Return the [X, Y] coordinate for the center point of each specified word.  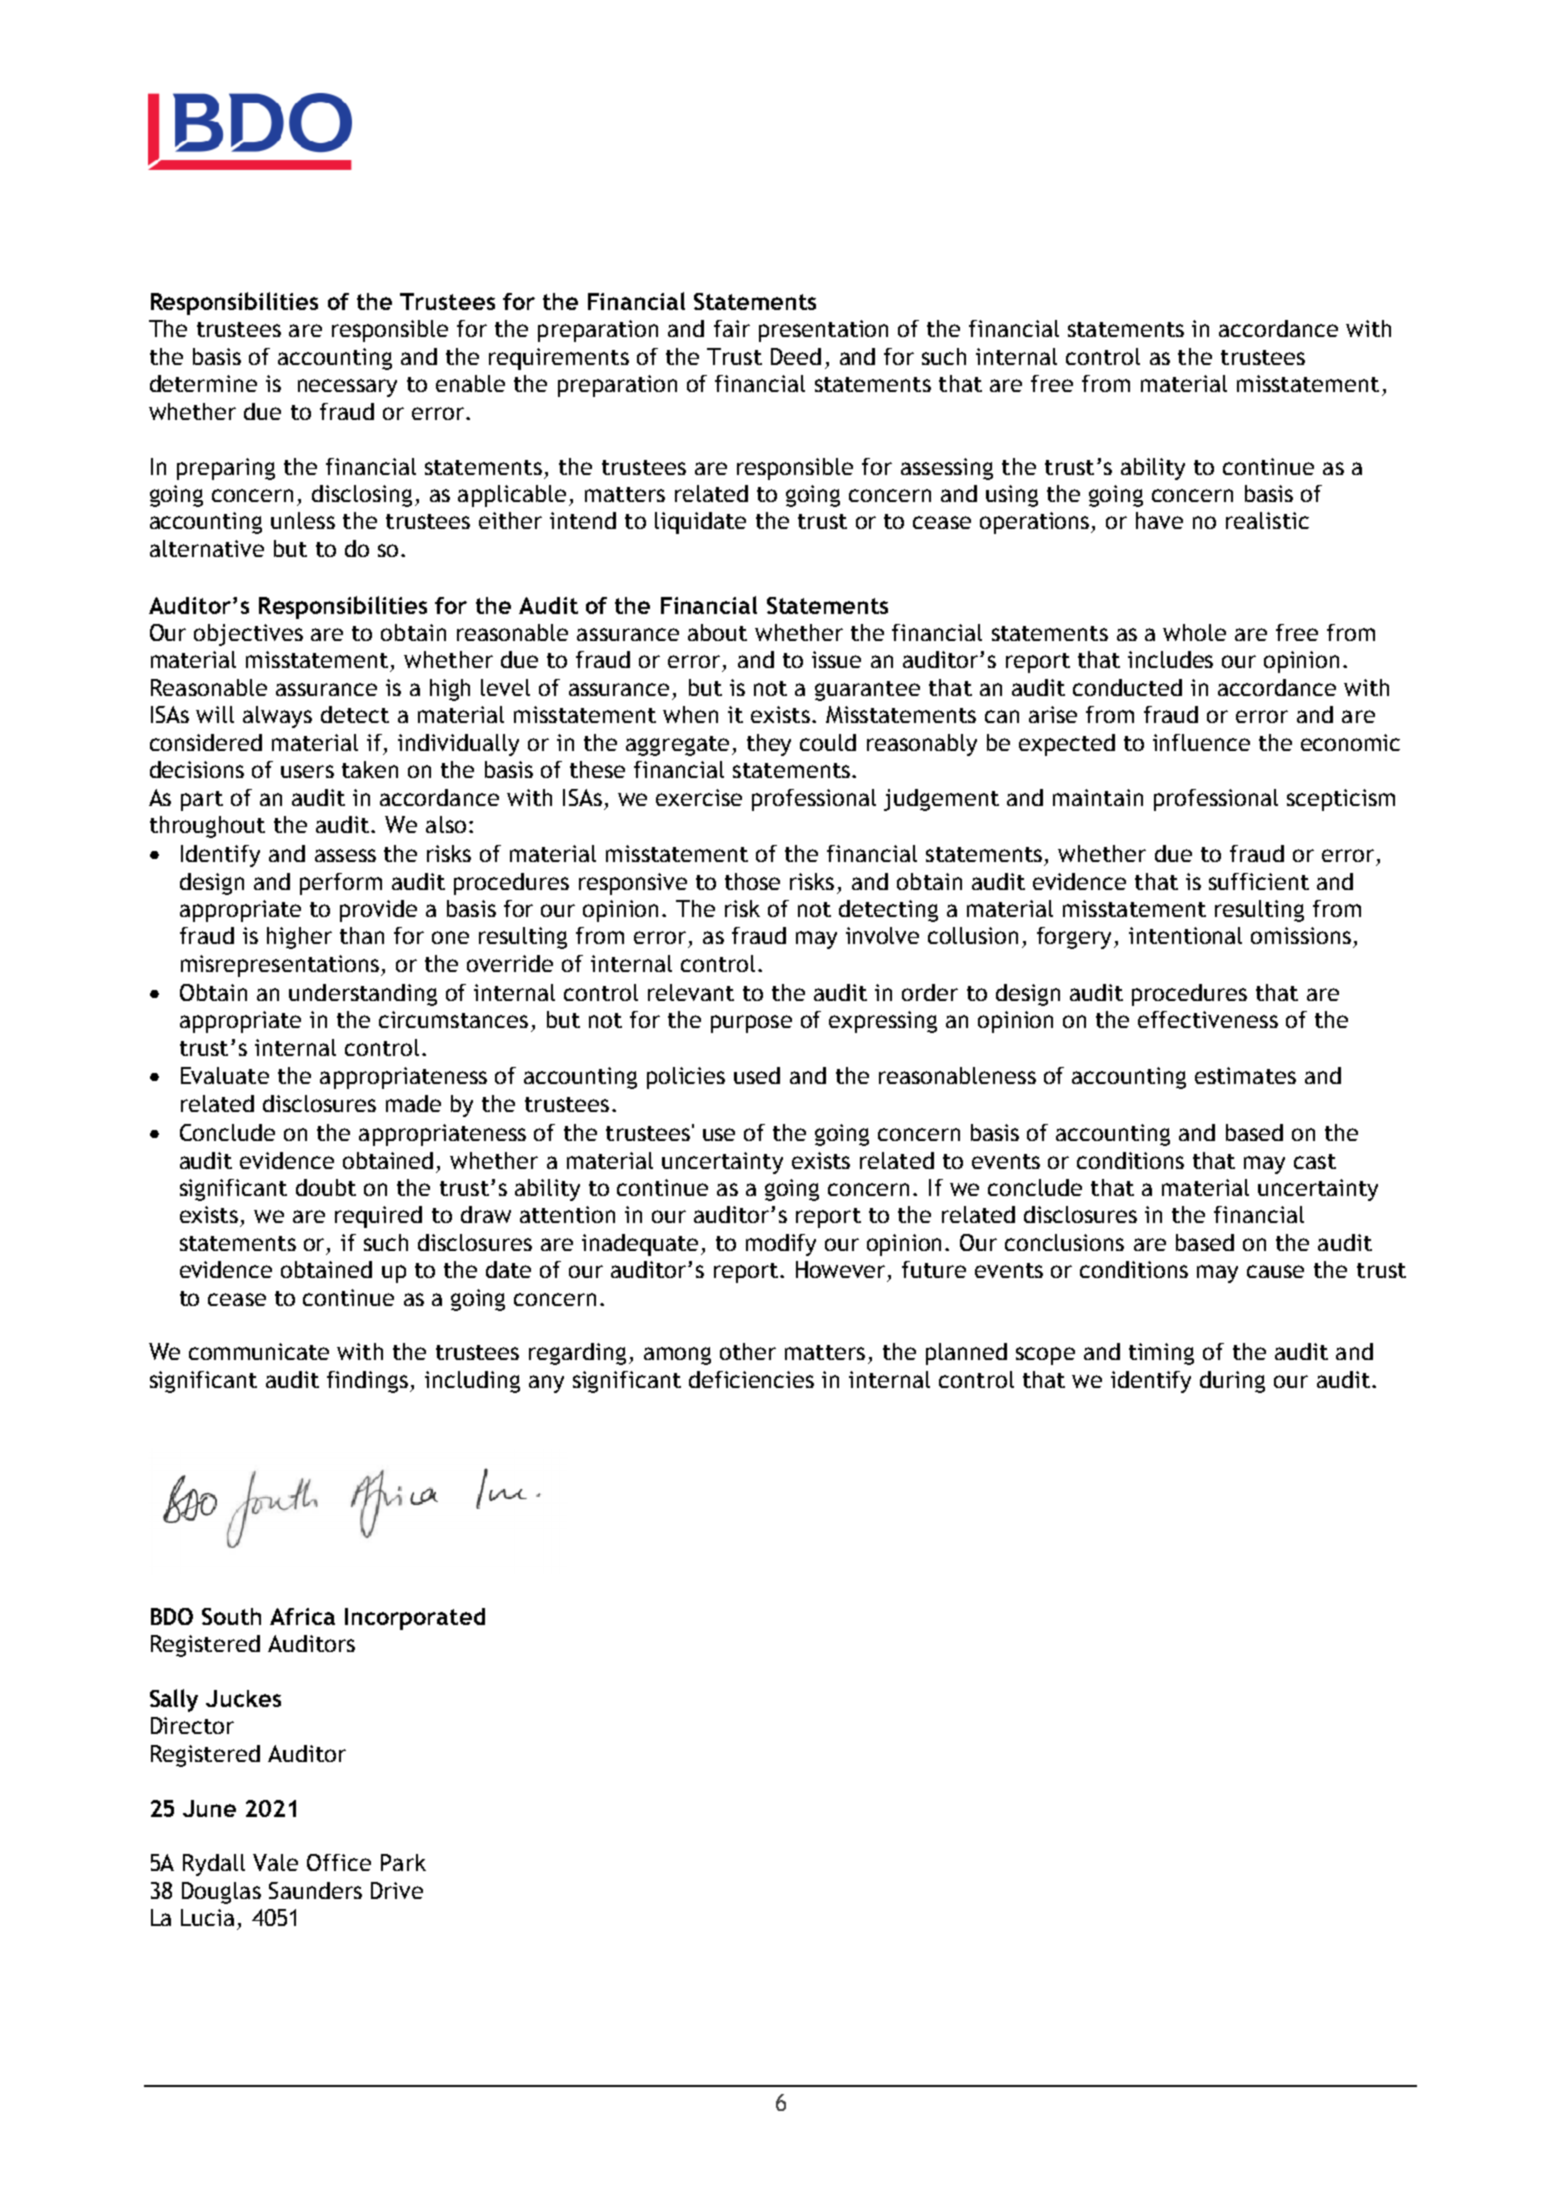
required [378, 1217]
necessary [347, 388]
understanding [363, 995]
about [717, 632]
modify [781, 1245]
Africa [302, 1616]
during [1232, 1382]
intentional [1185, 935]
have [1159, 520]
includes [1170, 659]
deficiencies [751, 1379]
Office [339, 1862]
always [277, 717]
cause [1275, 1271]
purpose [751, 1024]
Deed [796, 356]
